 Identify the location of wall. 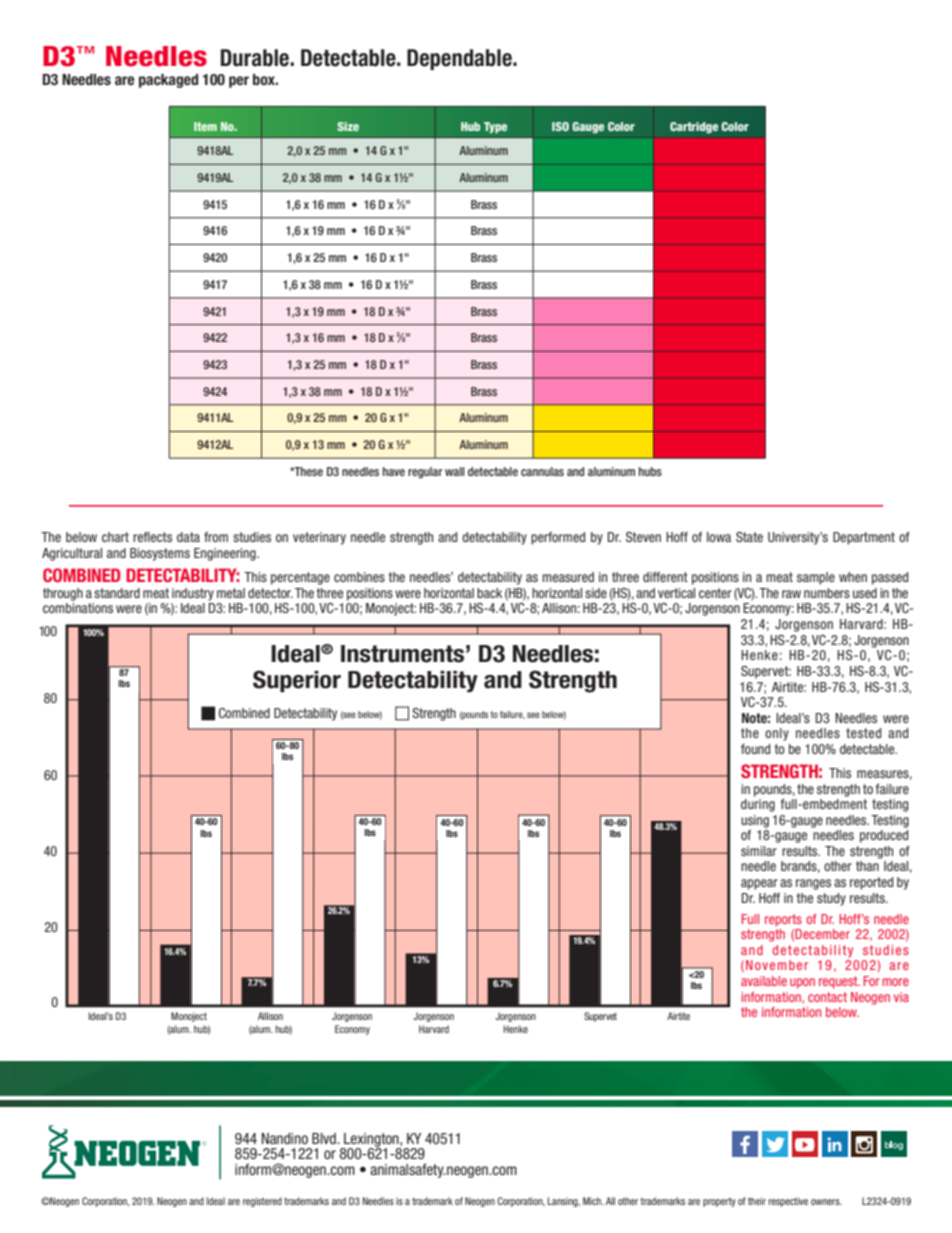
(454, 471).
